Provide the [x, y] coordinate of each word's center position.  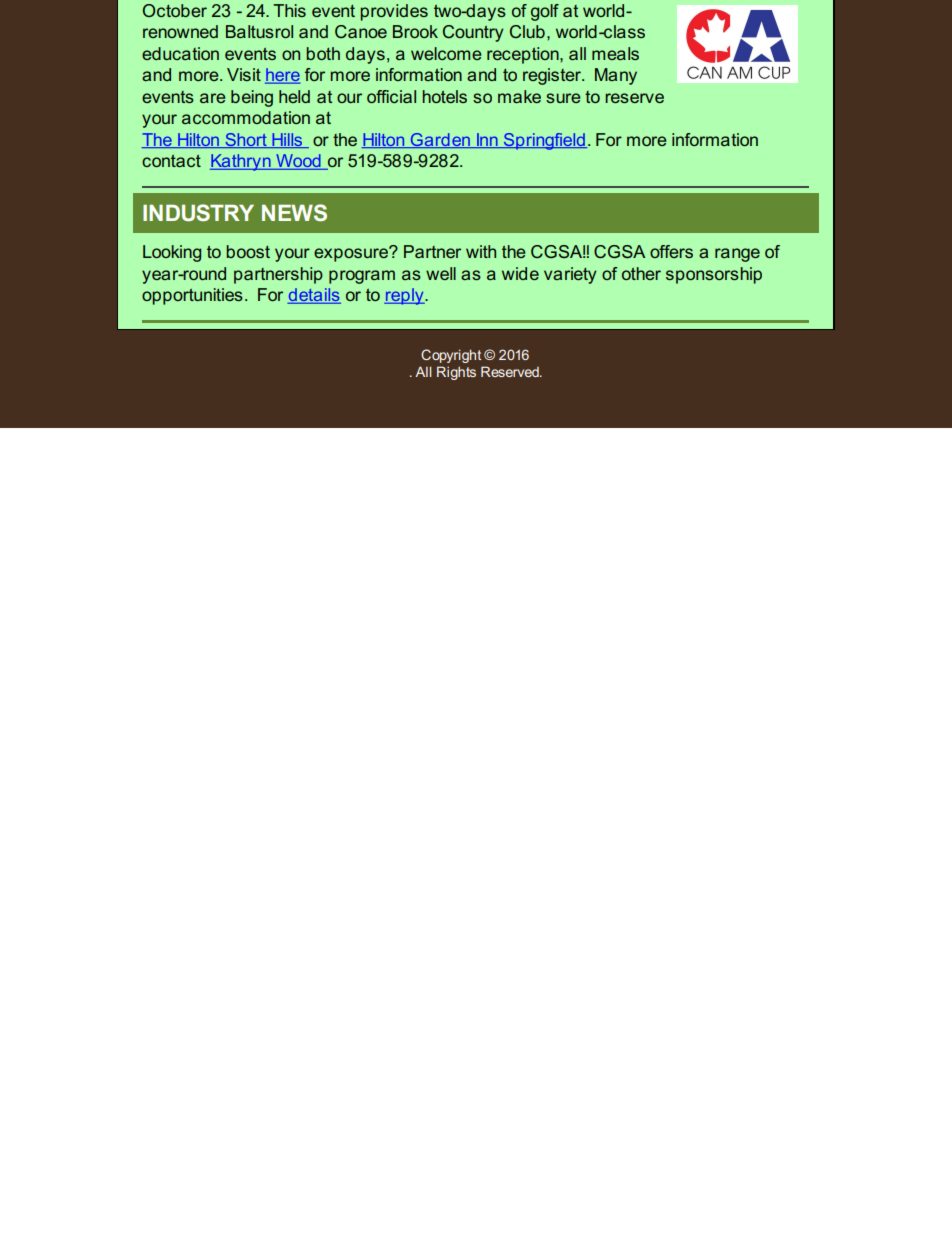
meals [615, 53]
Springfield [544, 141]
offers [671, 251]
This [289, 10]
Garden [440, 140]
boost [248, 251]
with [481, 251]
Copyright [451, 356]
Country [473, 33]
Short [246, 140]
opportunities [192, 296]
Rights [456, 373]
